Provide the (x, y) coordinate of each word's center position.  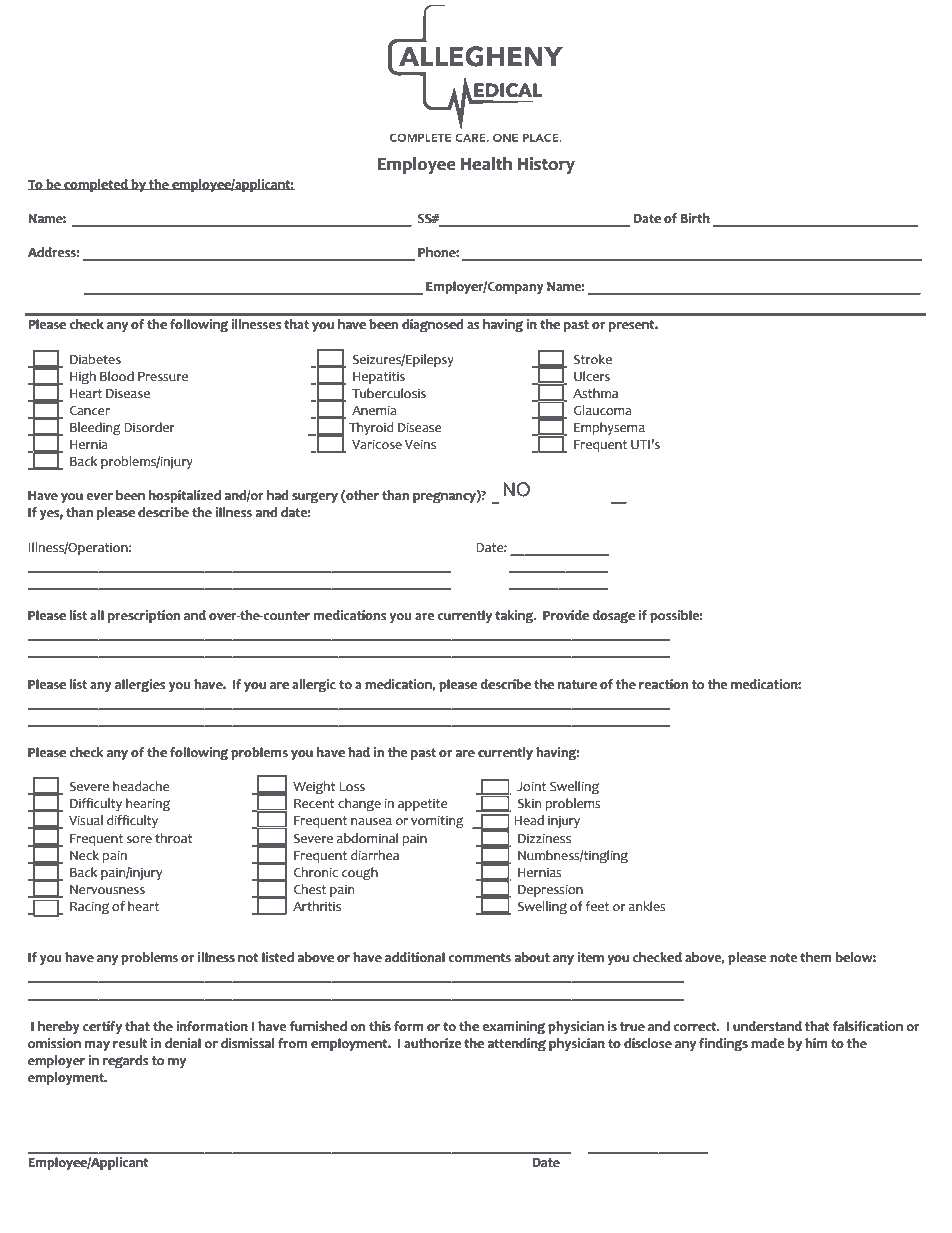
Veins (420, 444)
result (130, 1043)
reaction (663, 684)
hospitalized (185, 496)
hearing (148, 805)
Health (486, 164)
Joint (531, 786)
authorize (432, 1043)
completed (96, 185)
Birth (695, 218)
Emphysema (609, 428)
